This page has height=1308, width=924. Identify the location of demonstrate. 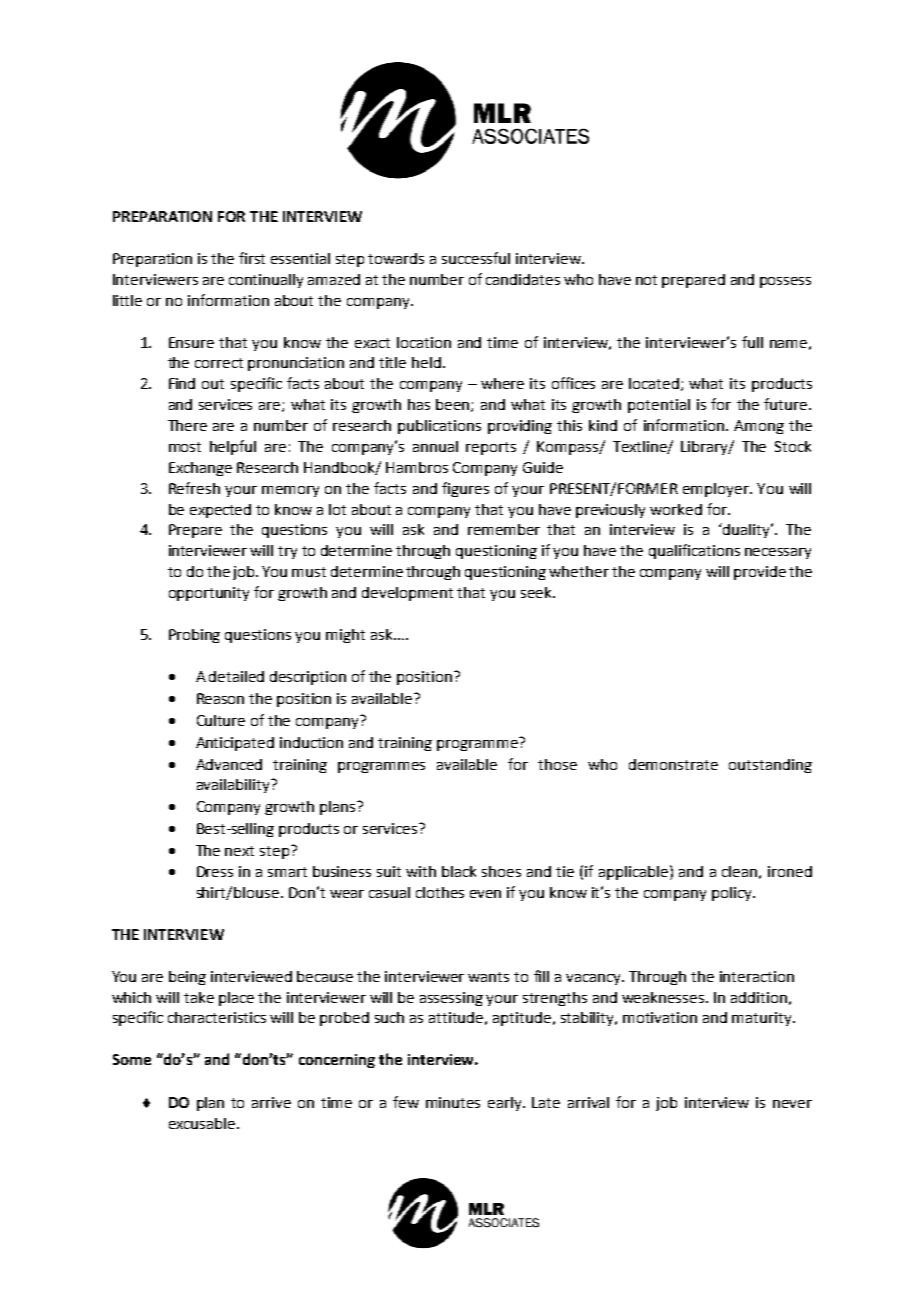
(673, 764).
